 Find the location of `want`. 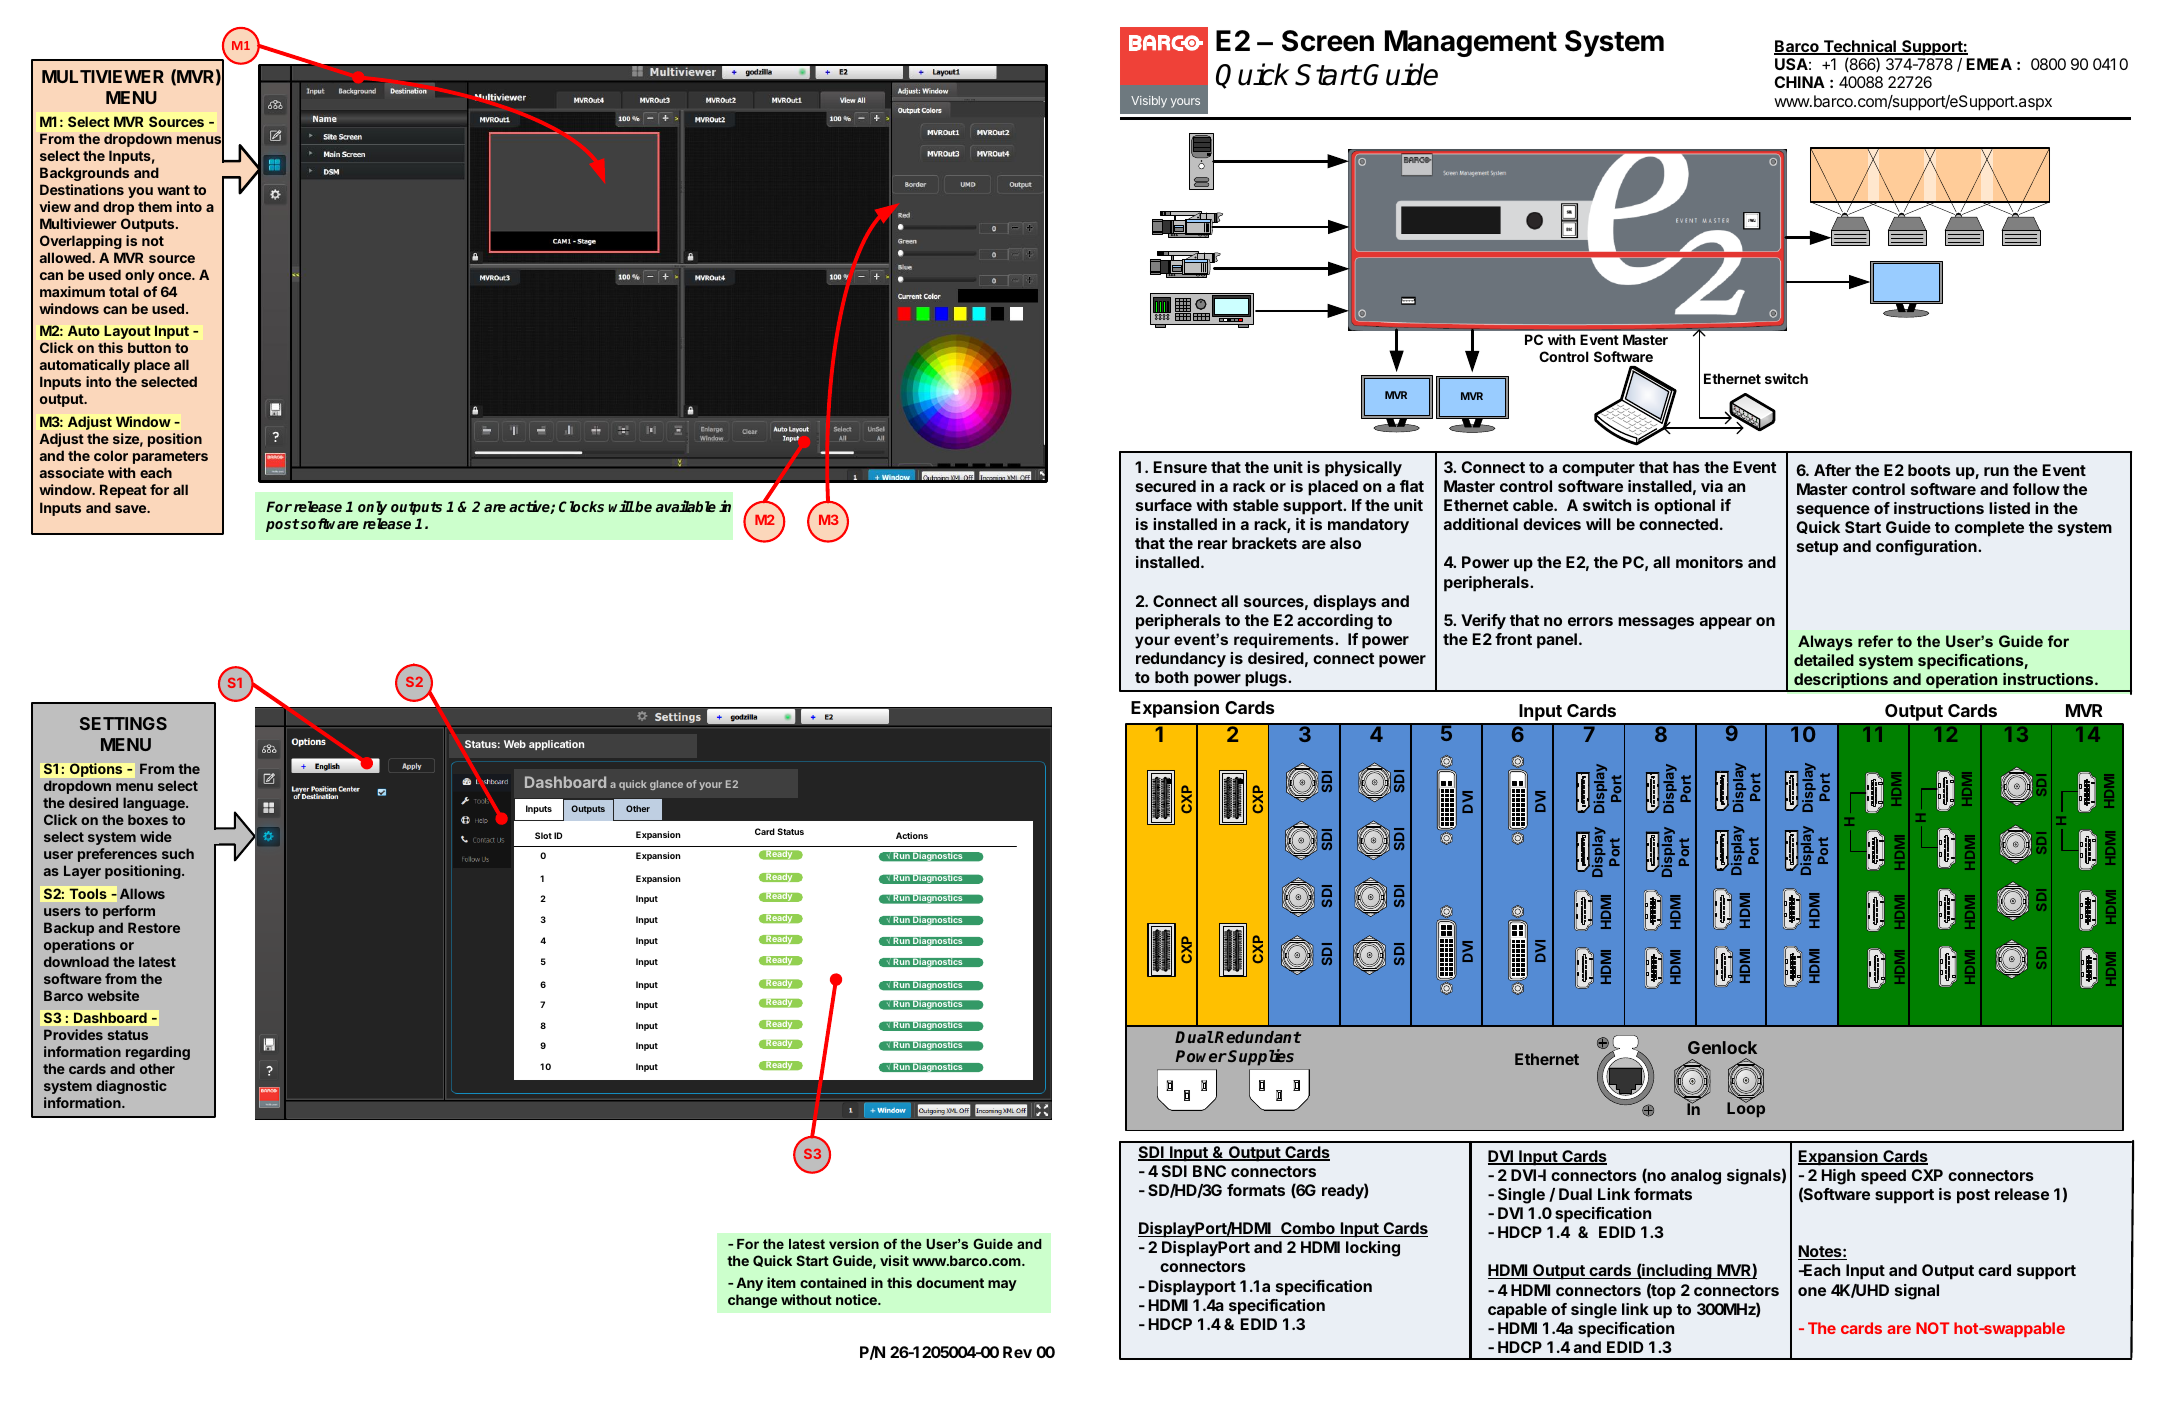

want is located at coordinates (173, 190).
